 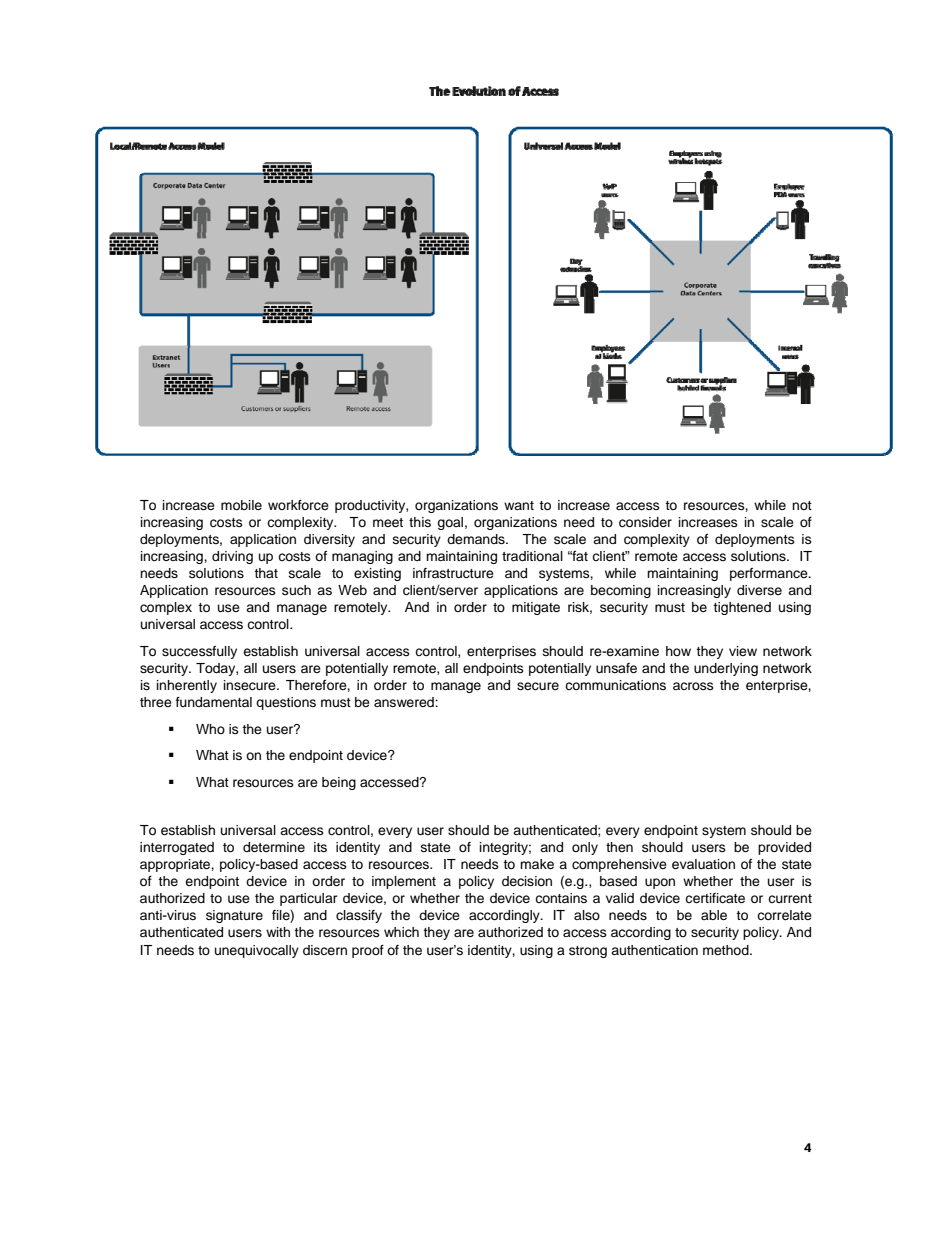 What do you see at coordinates (199, 652) in the screenshot?
I see `successfully` at bounding box center [199, 652].
